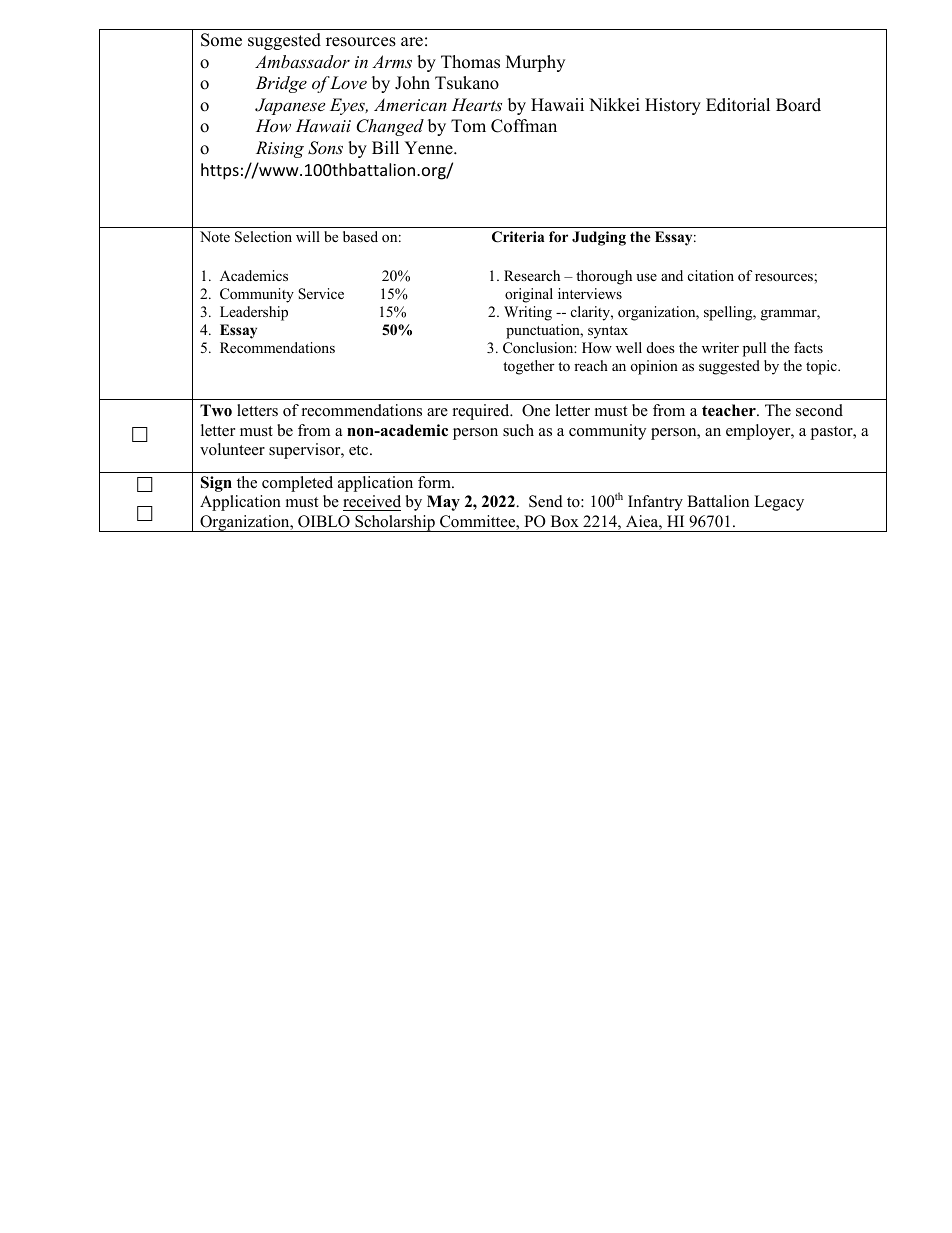 The width and height of the screenshot is (952, 1233). I want to click on Service, so click(321, 294).
